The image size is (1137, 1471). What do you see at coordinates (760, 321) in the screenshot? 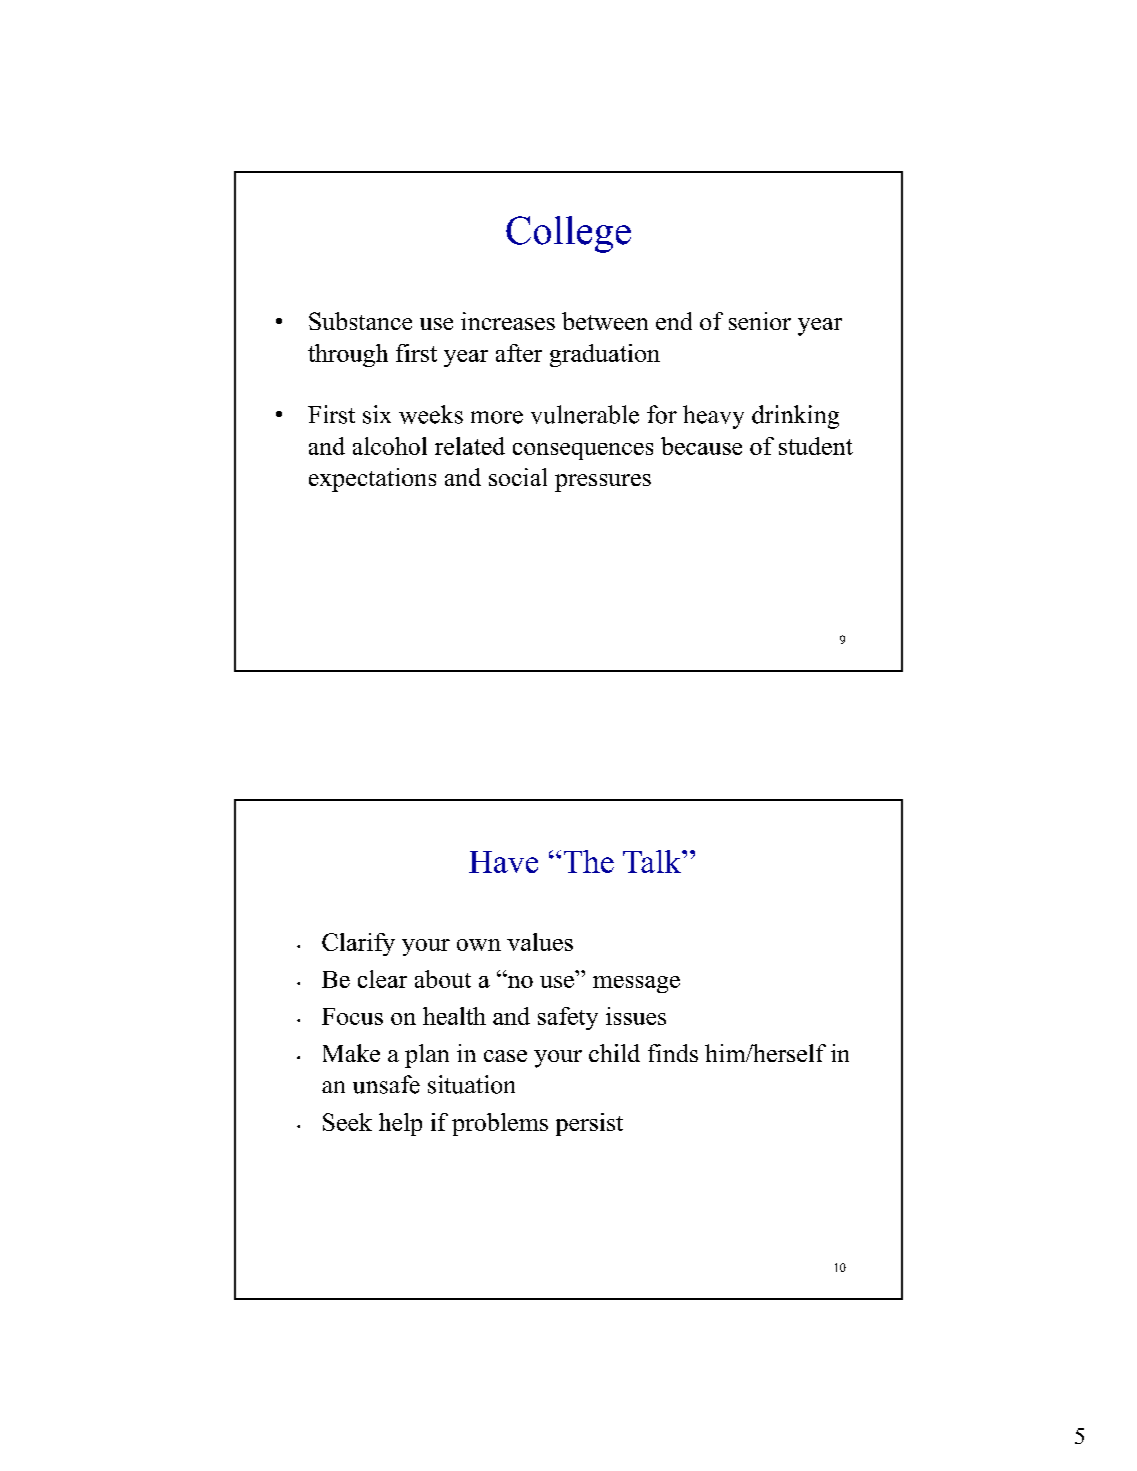
I see `senior` at bounding box center [760, 321].
